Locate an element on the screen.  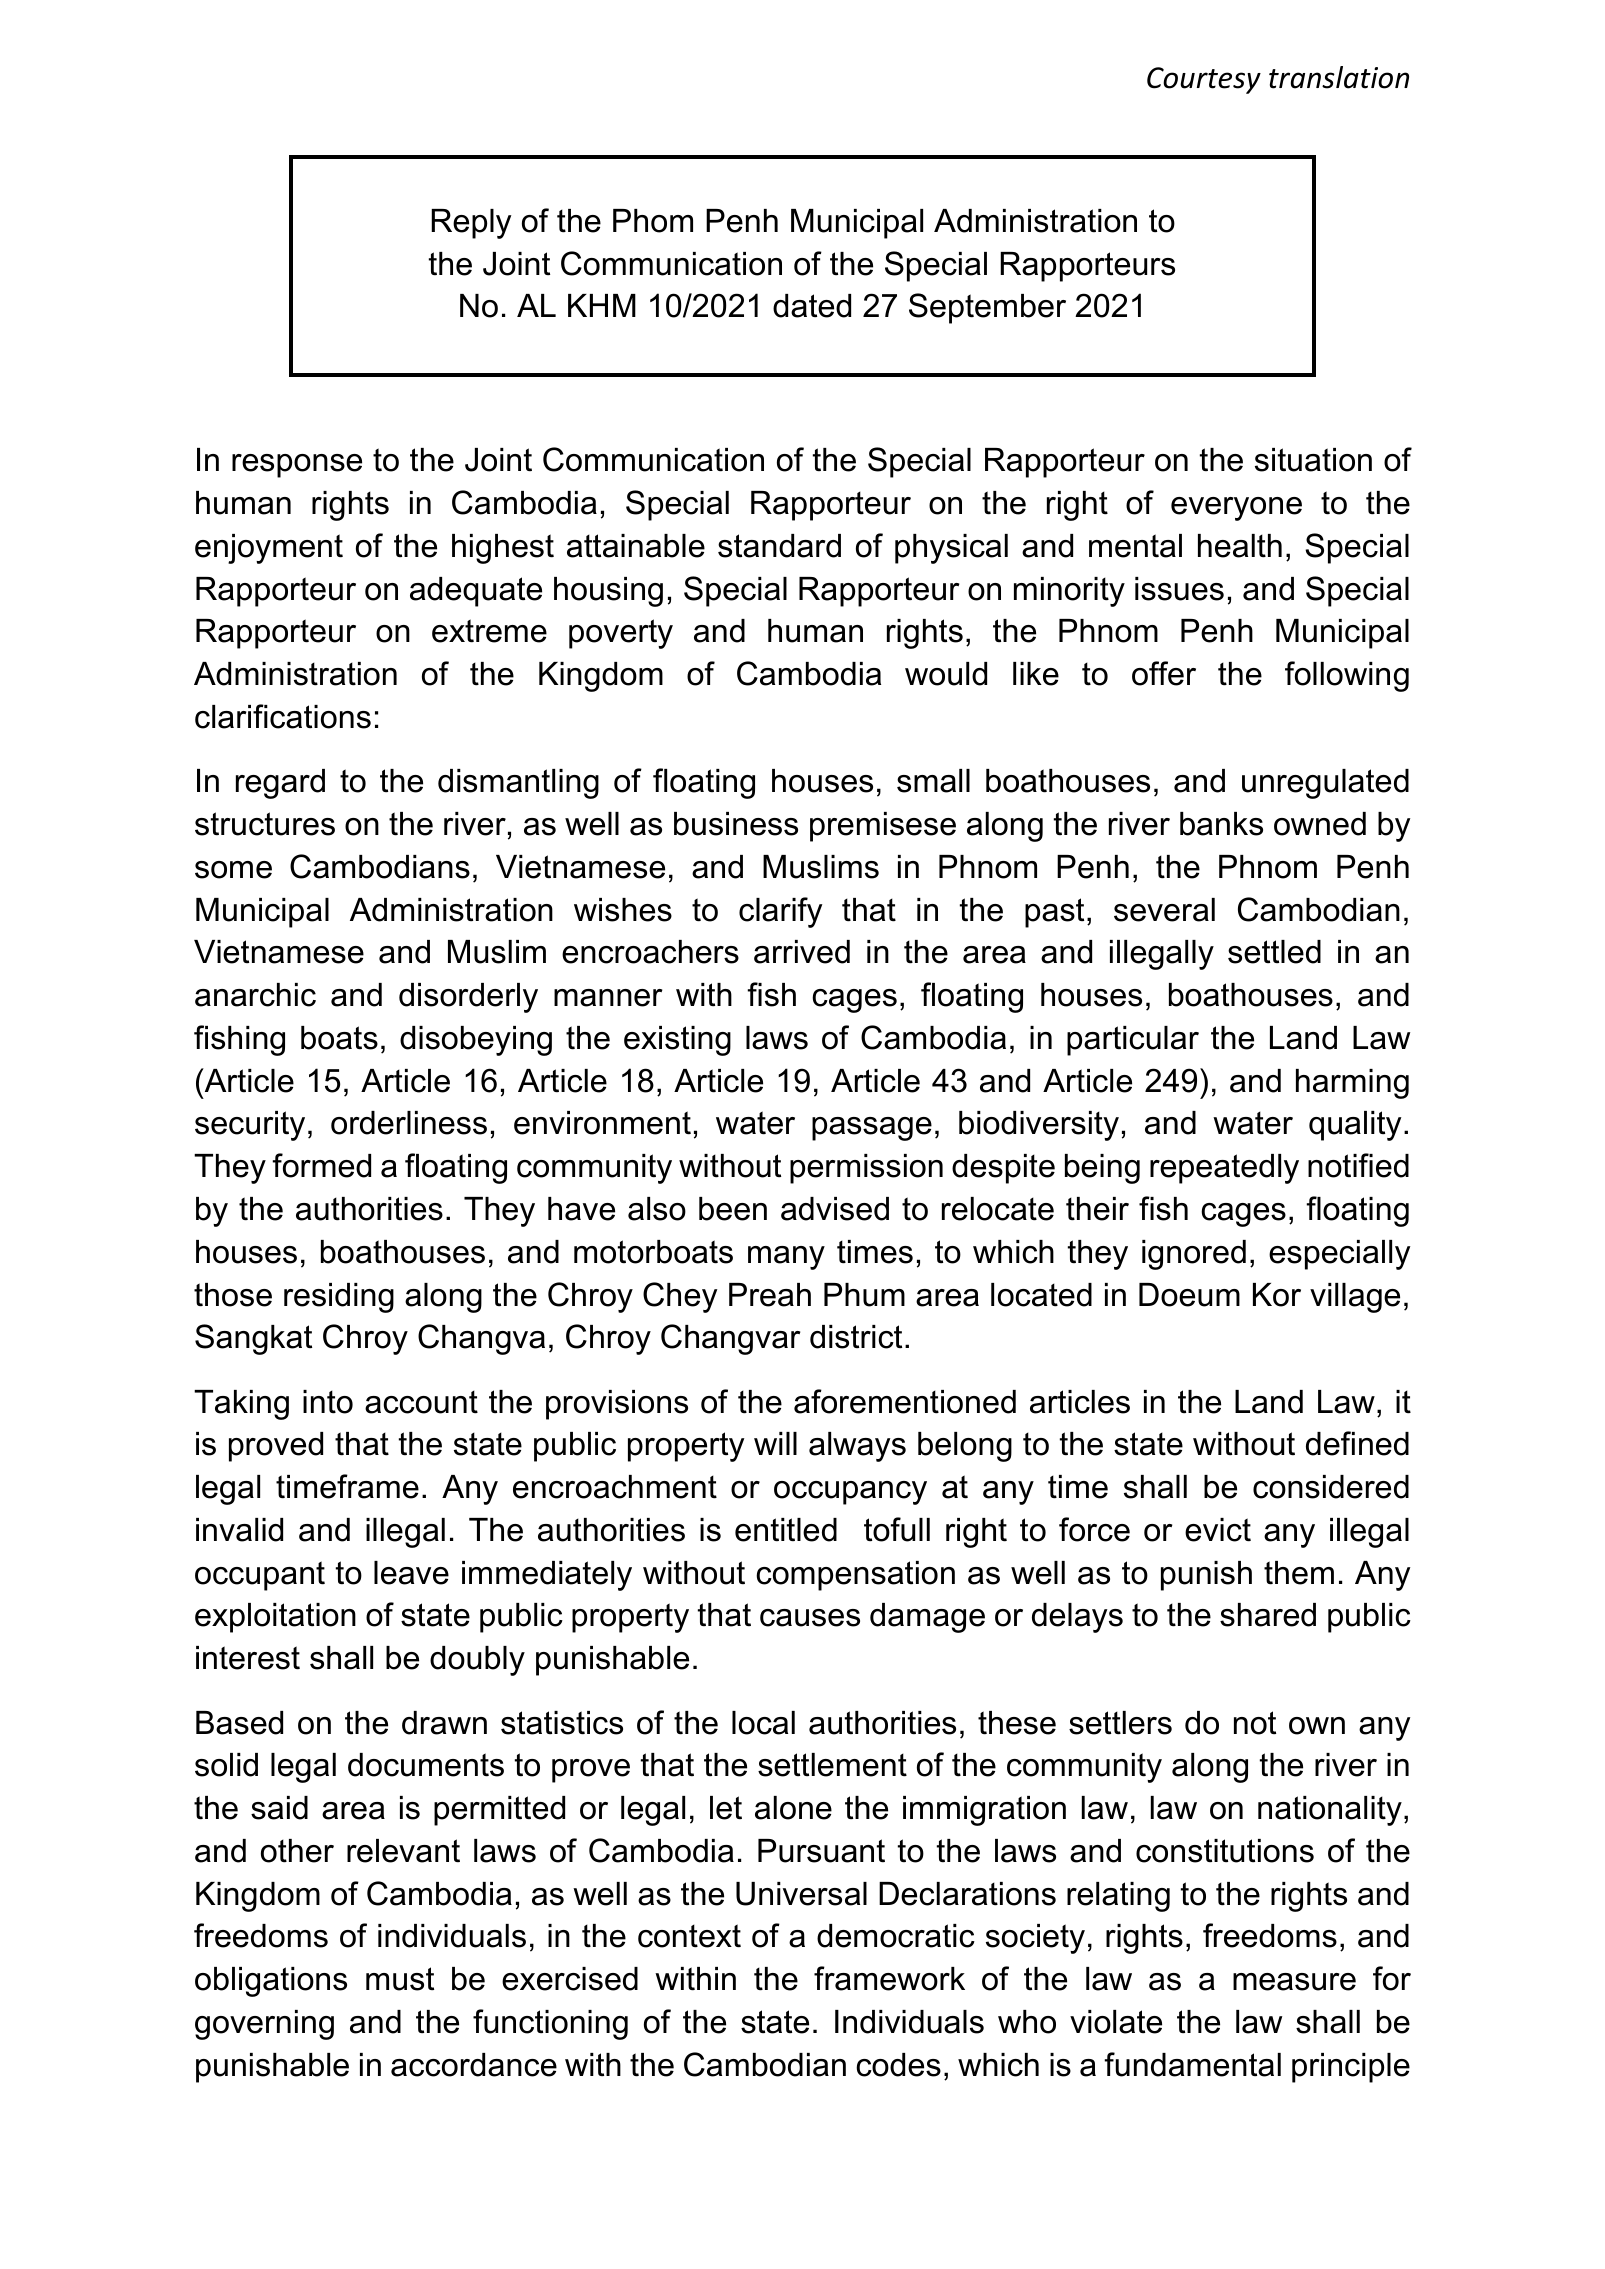
Courtesy is located at coordinates (1204, 80).
